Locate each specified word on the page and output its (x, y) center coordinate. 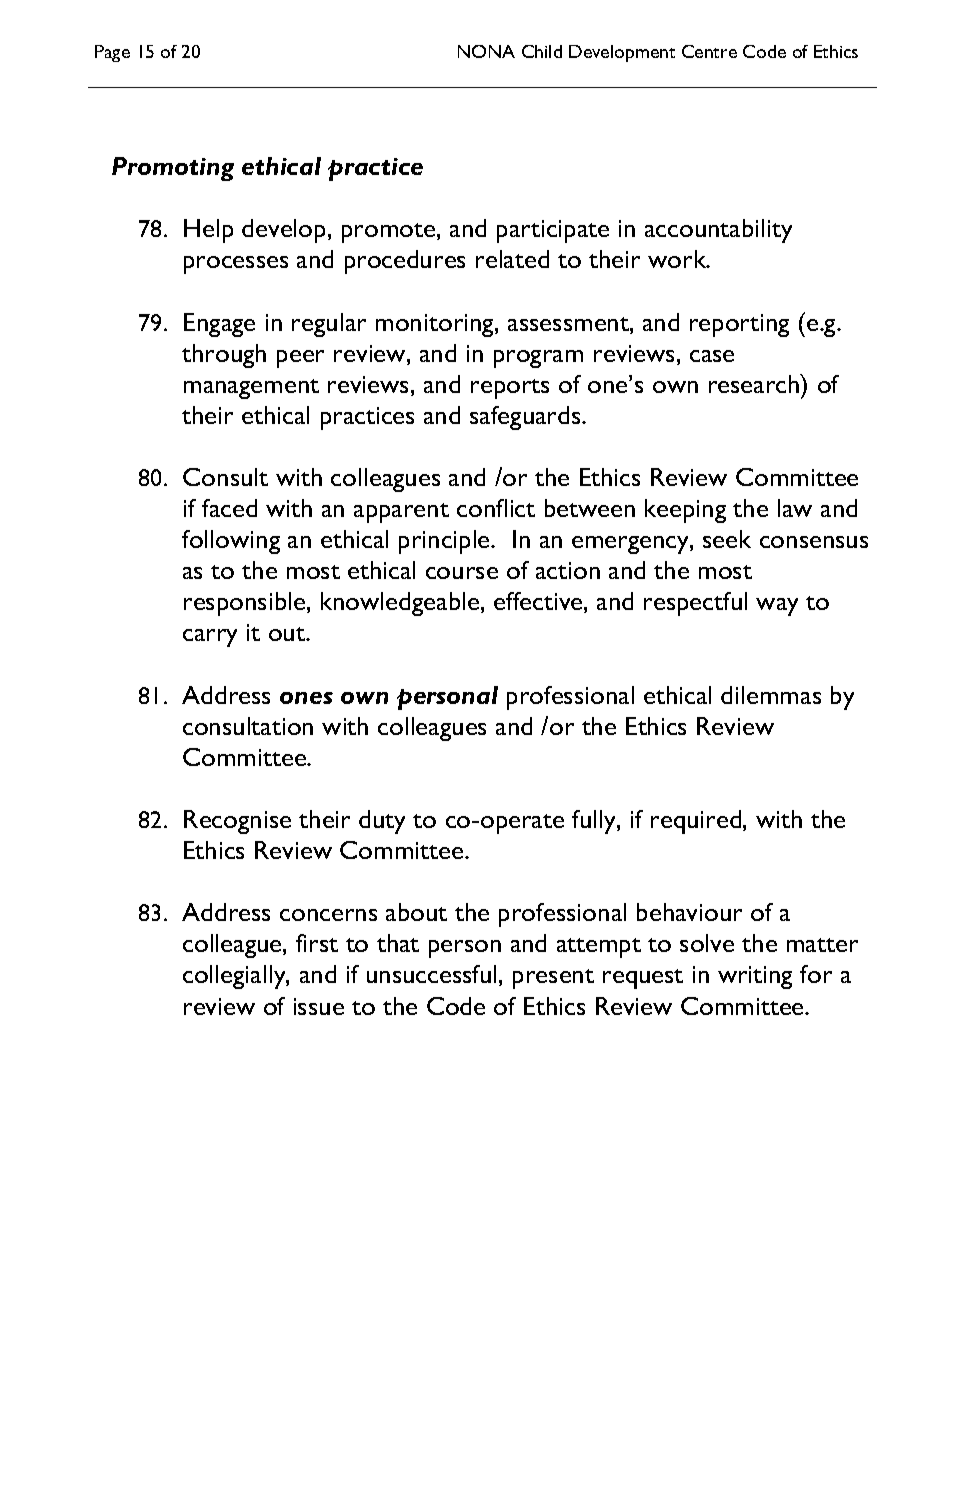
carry (210, 638)
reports (510, 389)
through (224, 356)
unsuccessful (431, 974)
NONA (486, 51)
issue (319, 1006)
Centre (709, 51)
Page (112, 53)
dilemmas (771, 695)
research (755, 383)
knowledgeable (401, 604)
